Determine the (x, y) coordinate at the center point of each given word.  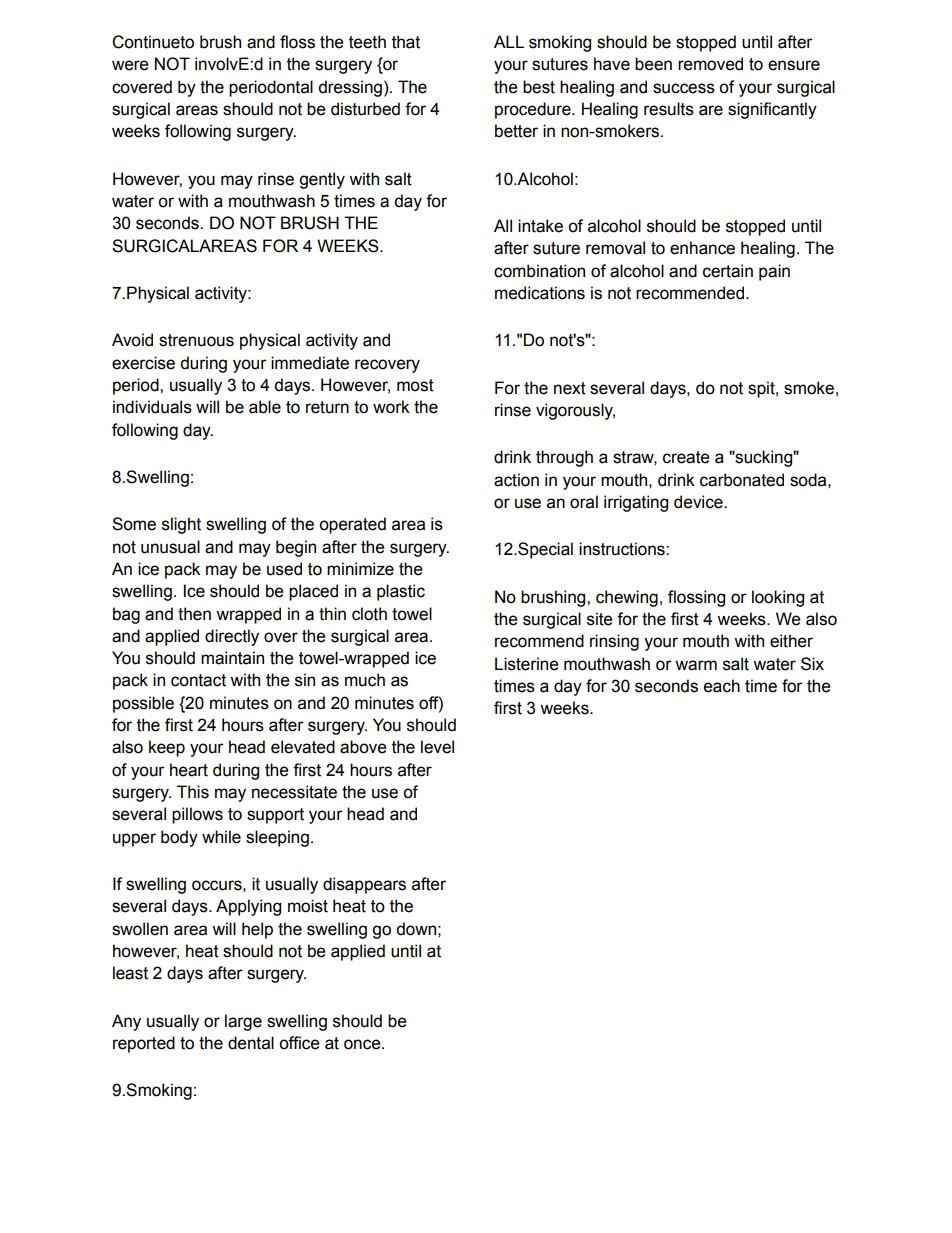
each (722, 686)
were (130, 65)
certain (728, 271)
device (699, 502)
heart (189, 770)
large (243, 1022)
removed (710, 64)
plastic (401, 592)
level (437, 747)
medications (540, 293)
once (363, 1044)
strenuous (196, 340)
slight (181, 525)
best (539, 87)
